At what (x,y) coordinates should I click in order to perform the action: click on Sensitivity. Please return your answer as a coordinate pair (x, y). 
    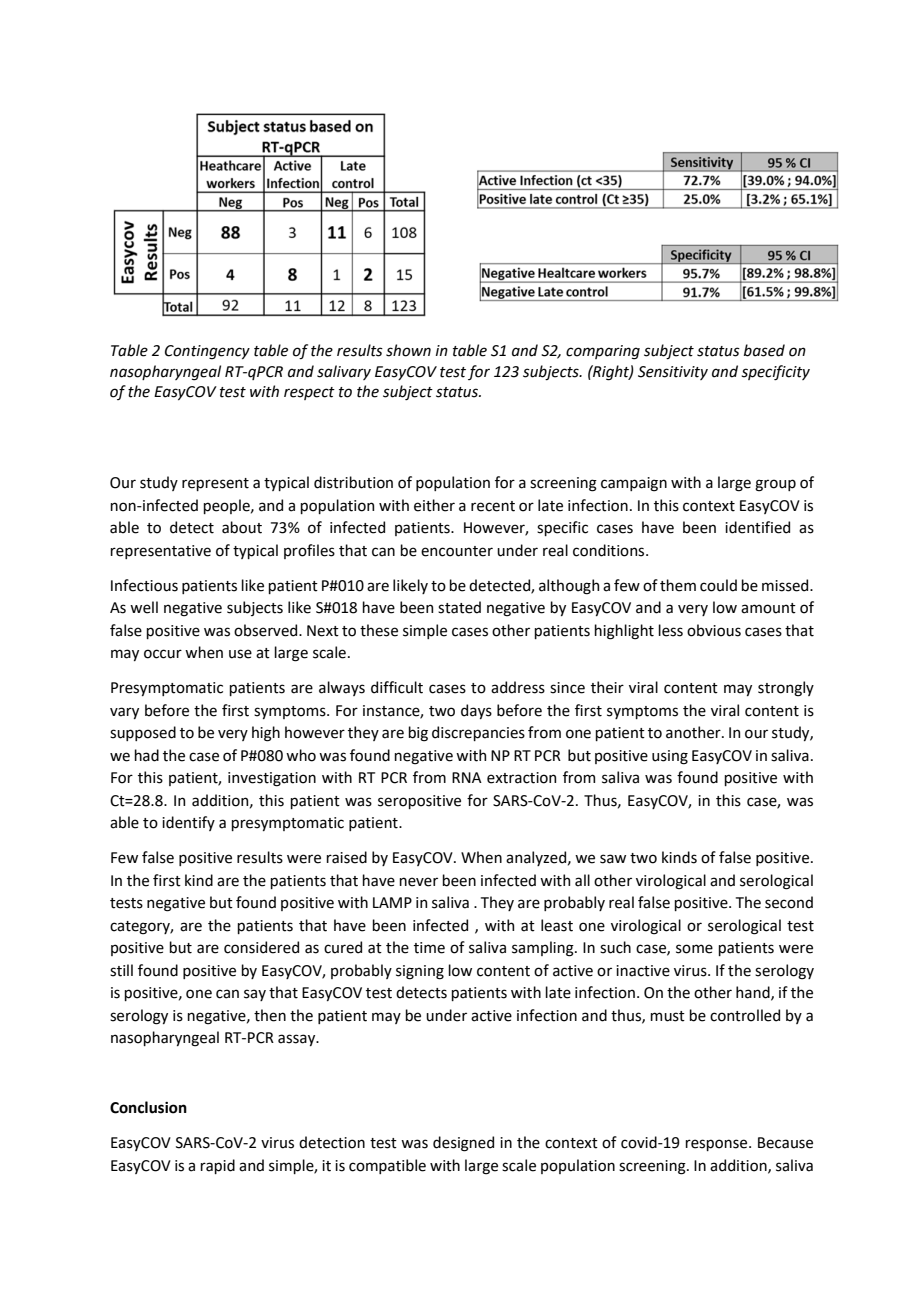
    Looking at the image, I should click on (673, 373).
